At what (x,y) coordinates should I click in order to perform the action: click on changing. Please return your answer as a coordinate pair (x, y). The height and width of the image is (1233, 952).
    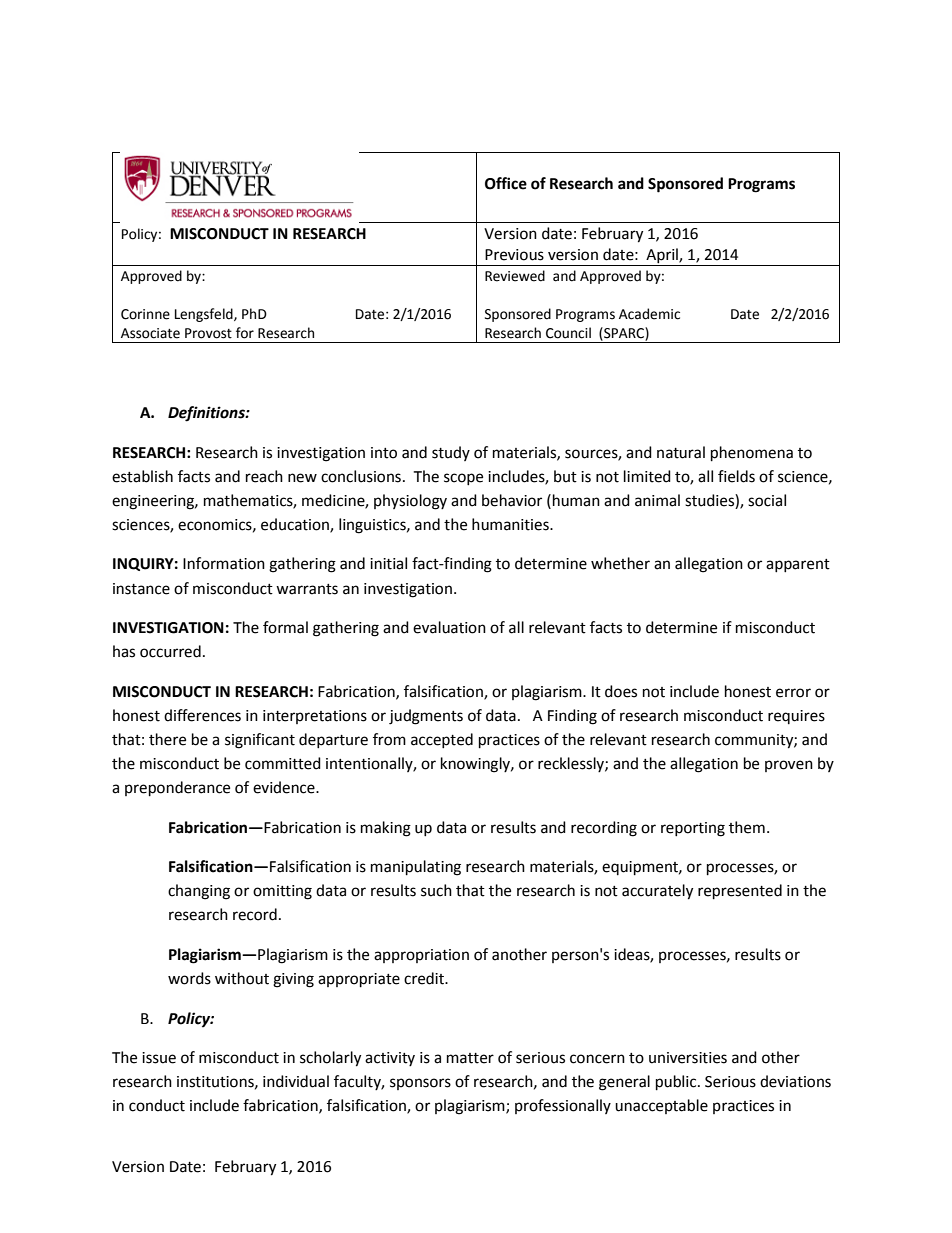
    Looking at the image, I should click on (199, 892).
